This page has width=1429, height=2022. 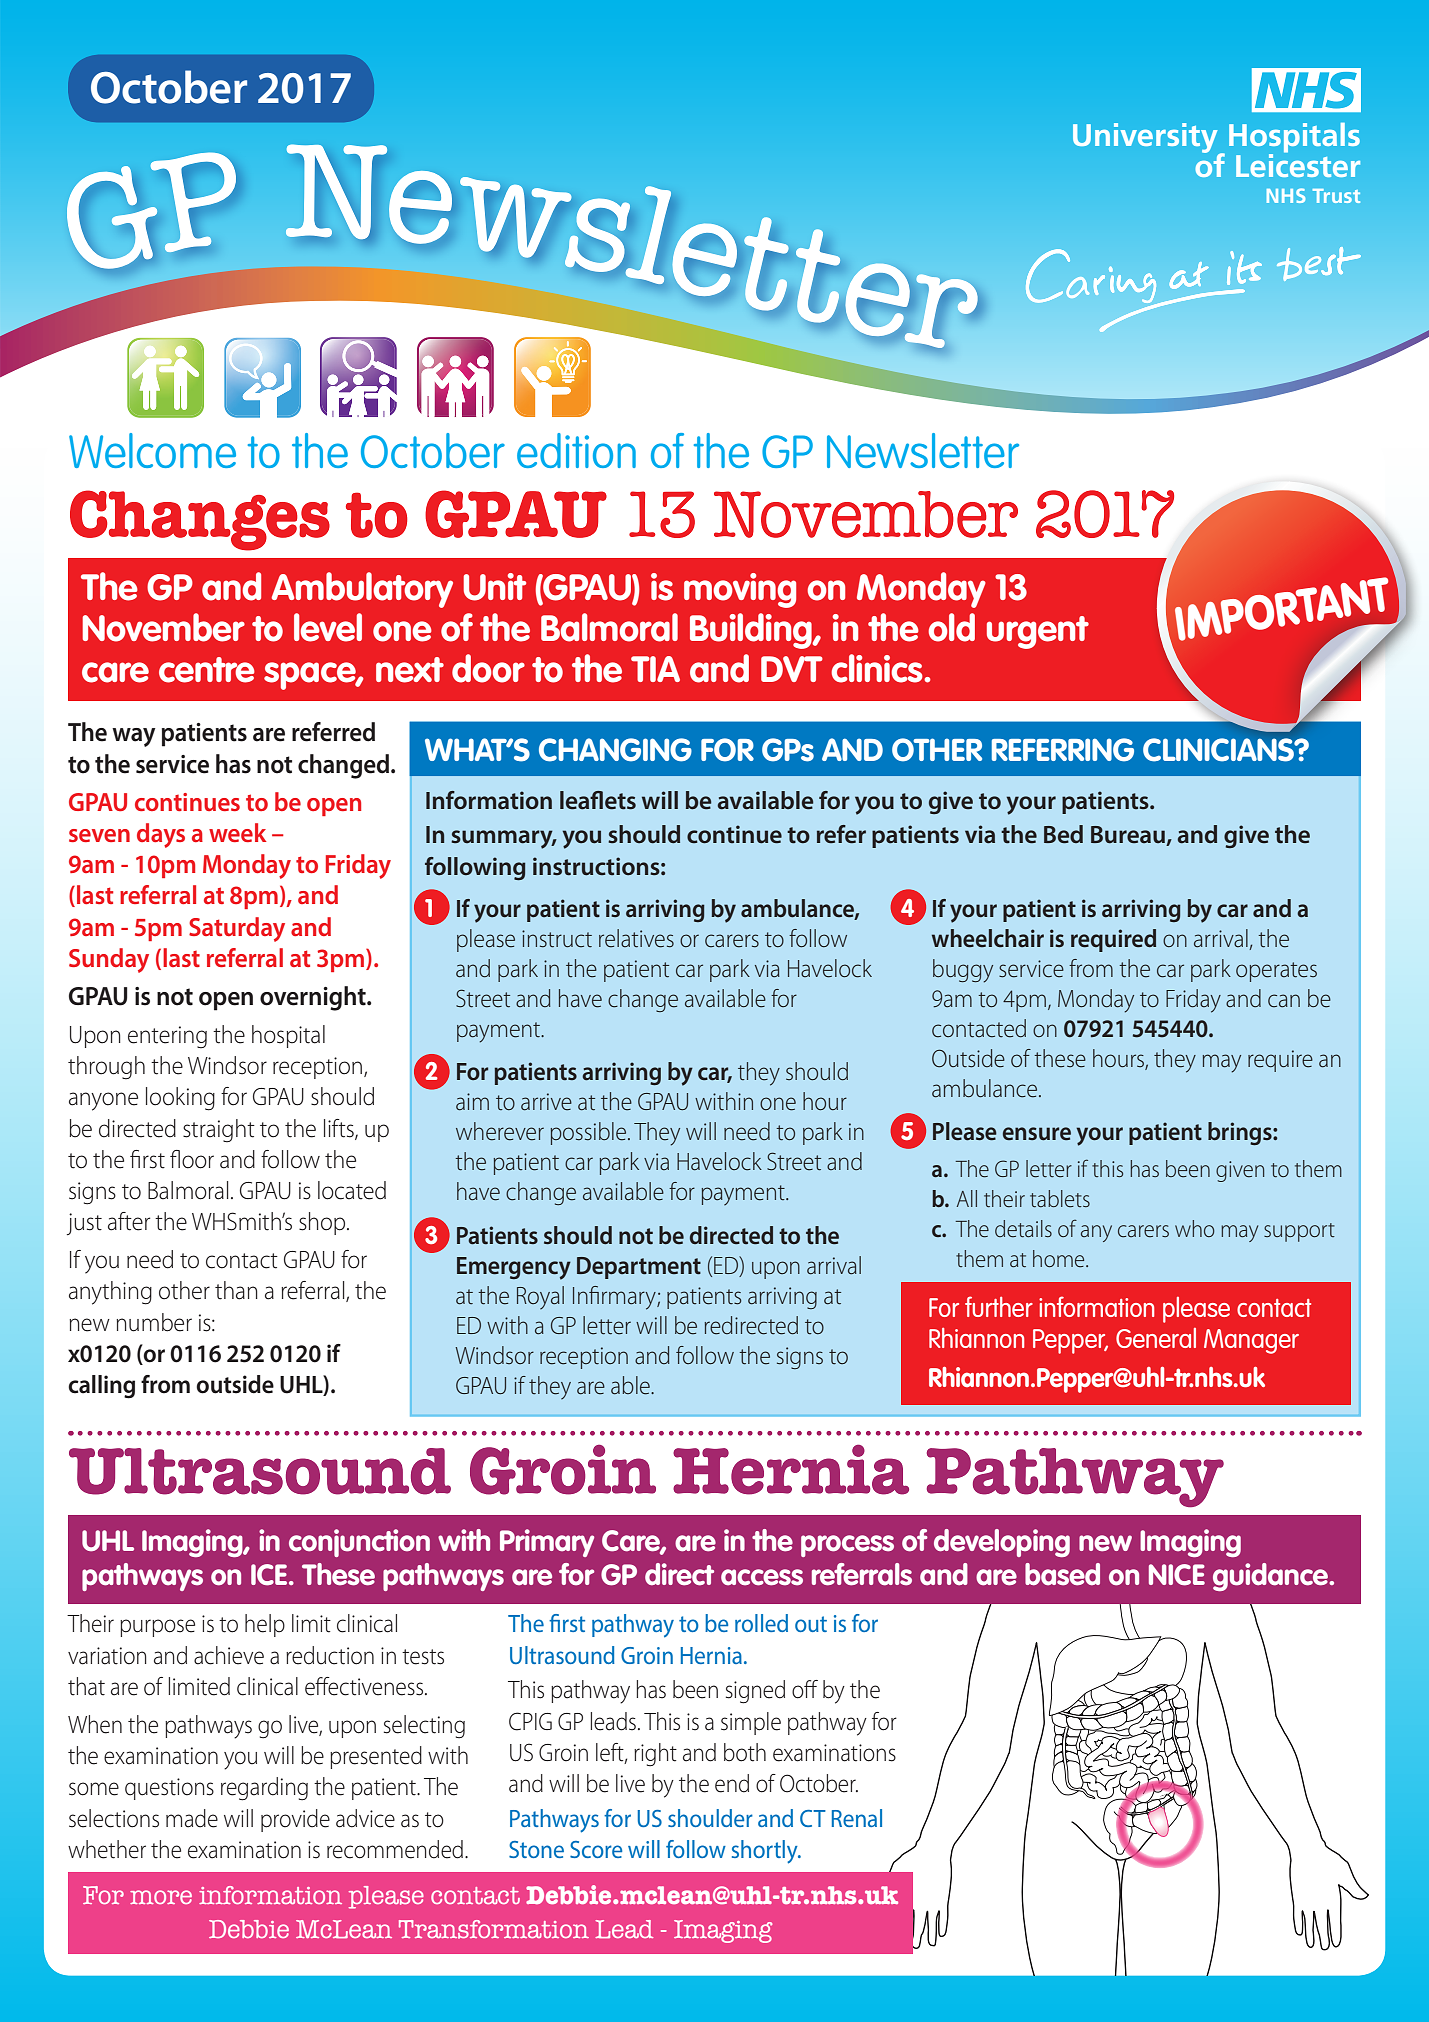 What do you see at coordinates (152, 450) in the page?
I see `Welcome` at bounding box center [152, 450].
